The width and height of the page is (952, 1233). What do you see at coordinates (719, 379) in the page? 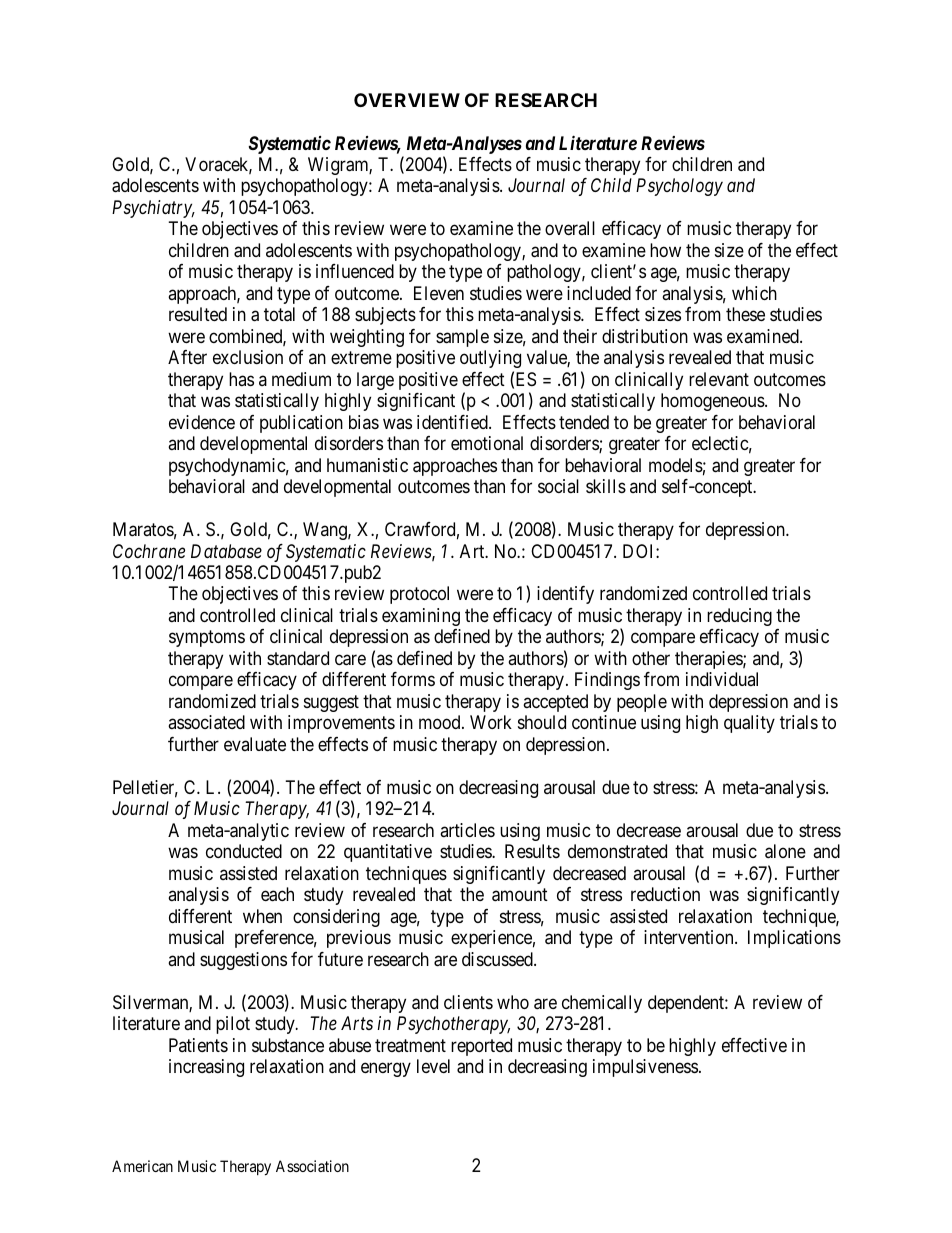
I see `relevant` at bounding box center [719, 379].
